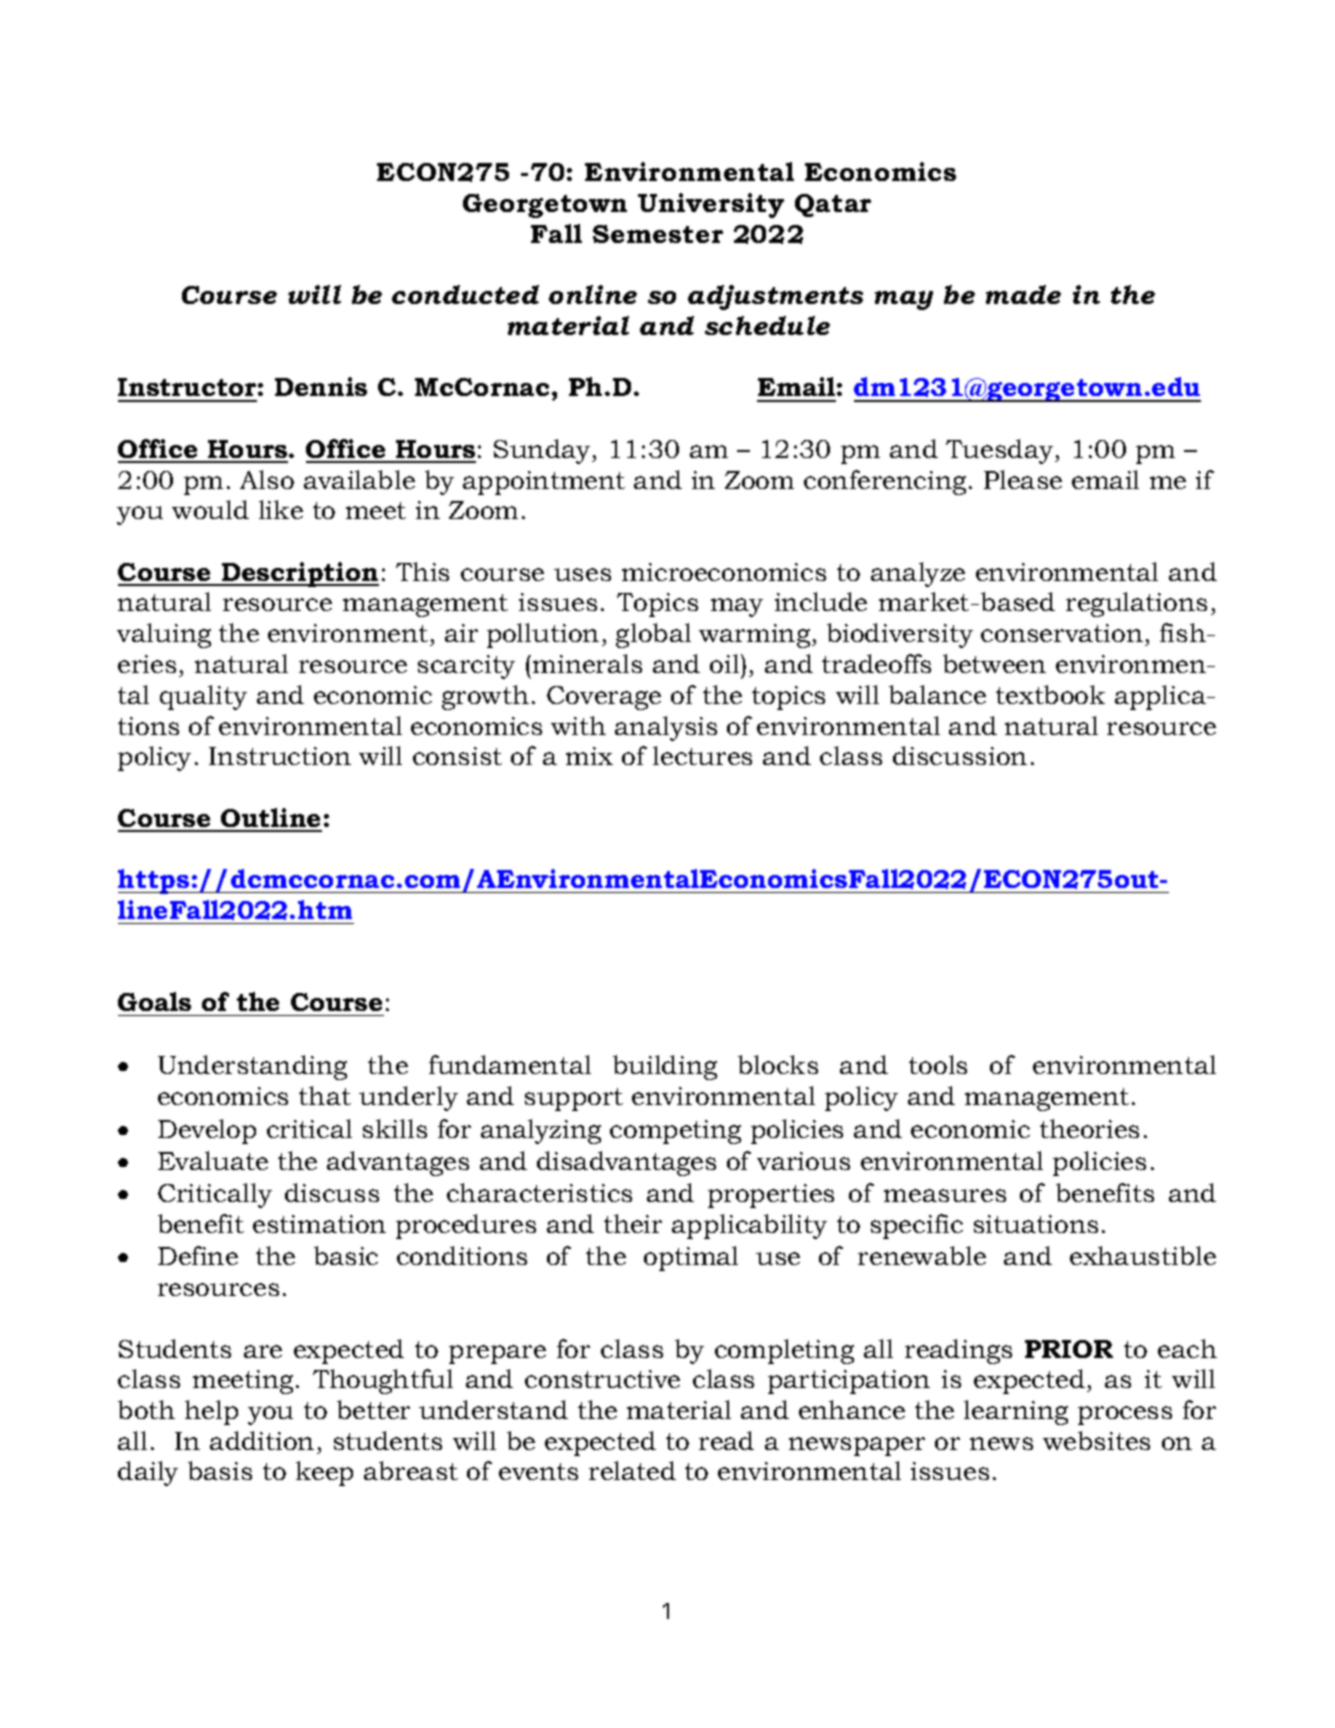 Image resolution: width=1335 pixels, height=1728 pixels. What do you see at coordinates (280, 756) in the screenshot?
I see `Instruction` at bounding box center [280, 756].
